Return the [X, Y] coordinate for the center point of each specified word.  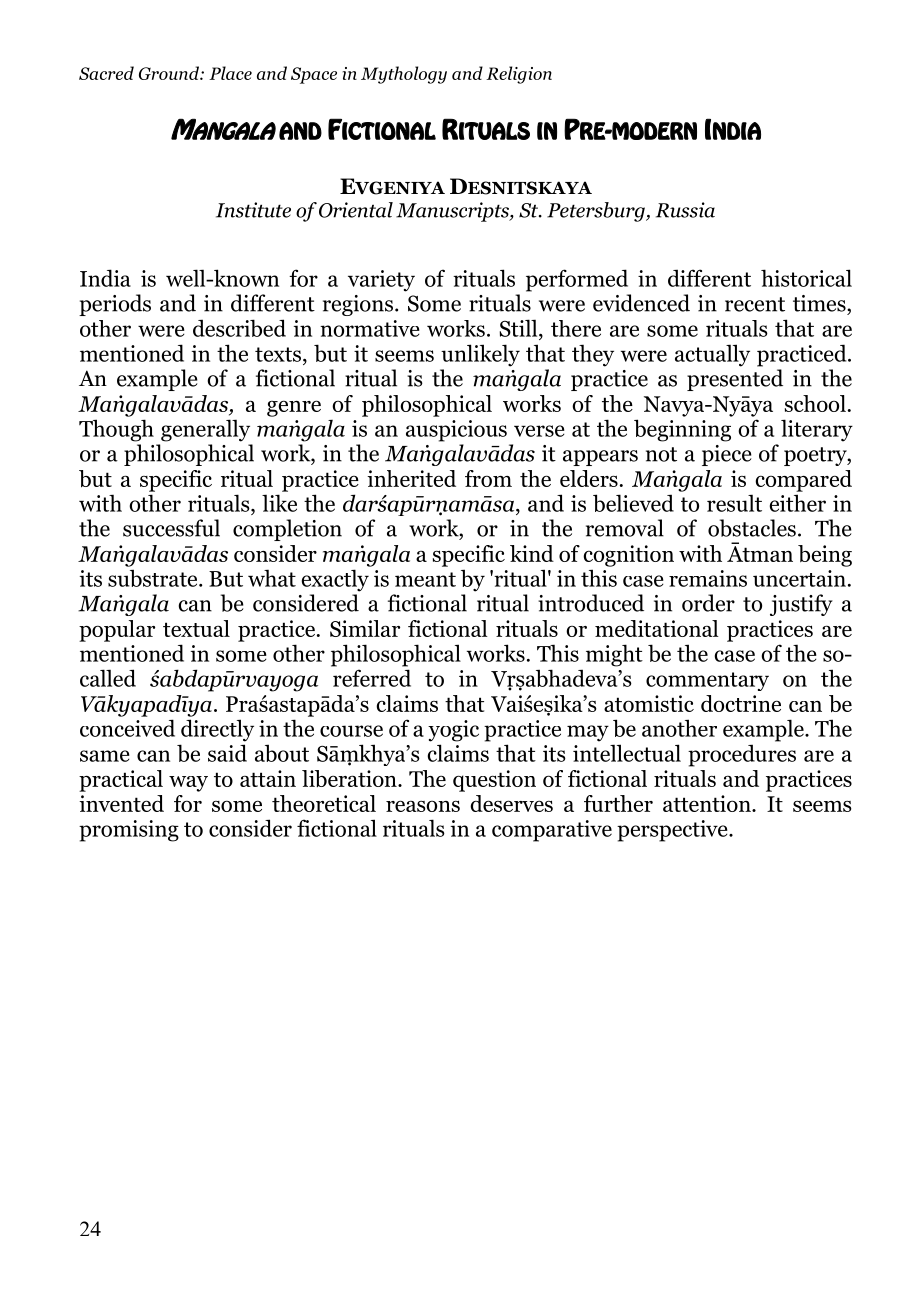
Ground [170, 73]
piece [727, 455]
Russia [685, 210]
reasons [423, 806]
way [188, 784]
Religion [519, 75]
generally [205, 430]
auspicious [456, 431]
